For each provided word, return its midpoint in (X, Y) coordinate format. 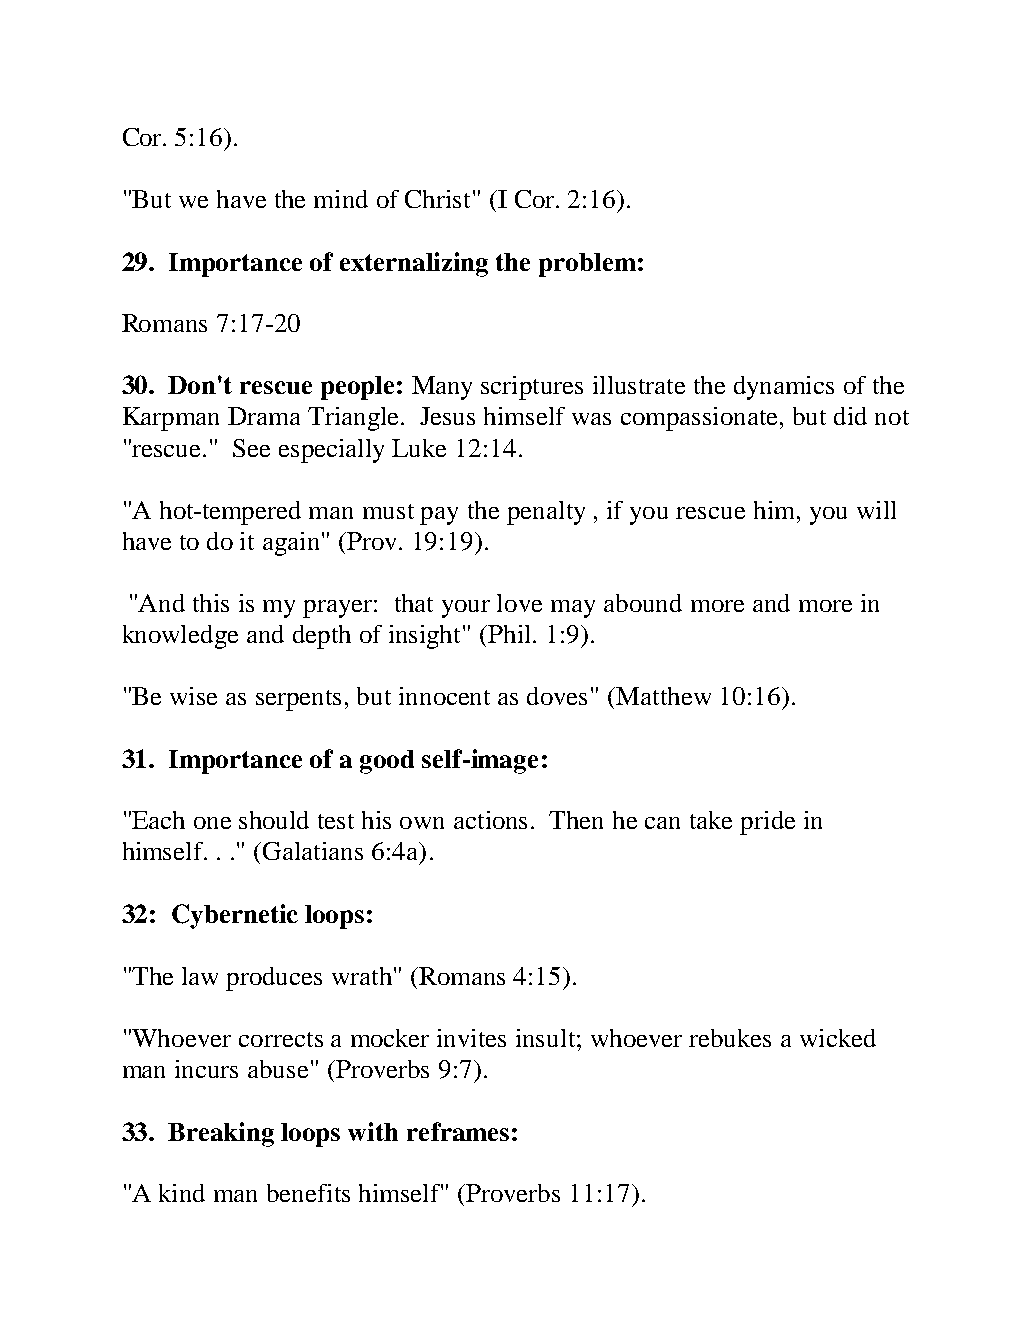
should (274, 820)
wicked (838, 1038)
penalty (546, 513)
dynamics (784, 388)
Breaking (221, 1134)
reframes (458, 1131)
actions (490, 820)
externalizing (414, 264)
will (876, 510)
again (293, 544)
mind (341, 199)
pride (767, 823)
